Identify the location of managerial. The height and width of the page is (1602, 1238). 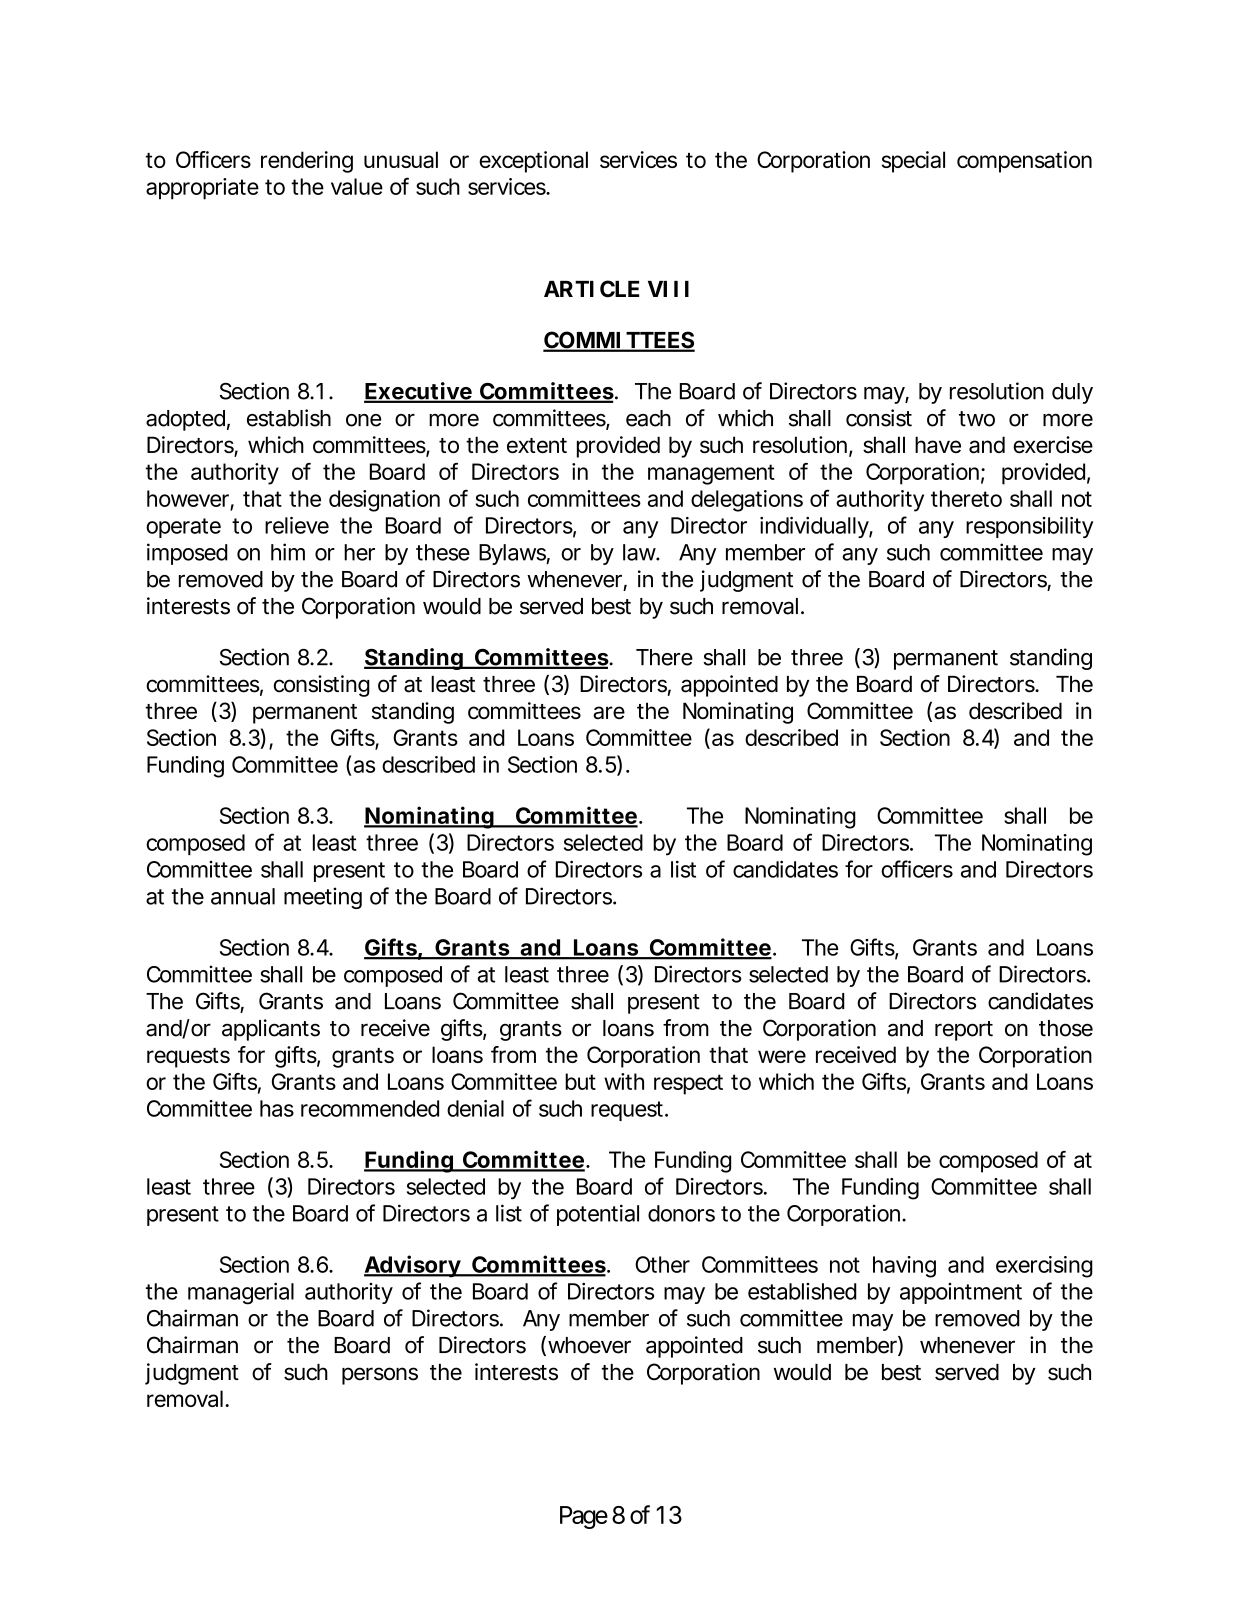
(241, 1293).
